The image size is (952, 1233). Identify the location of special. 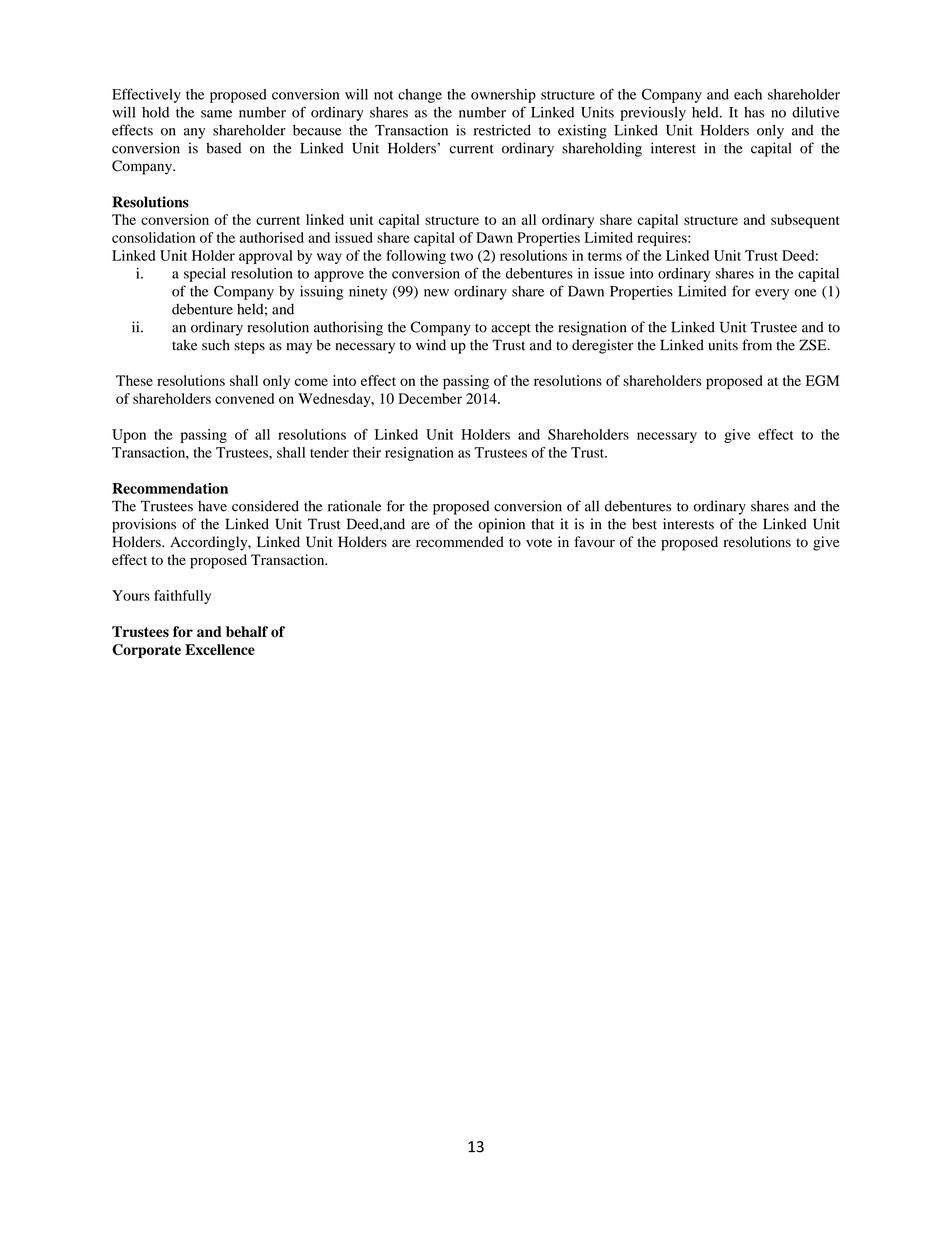
(205, 275).
